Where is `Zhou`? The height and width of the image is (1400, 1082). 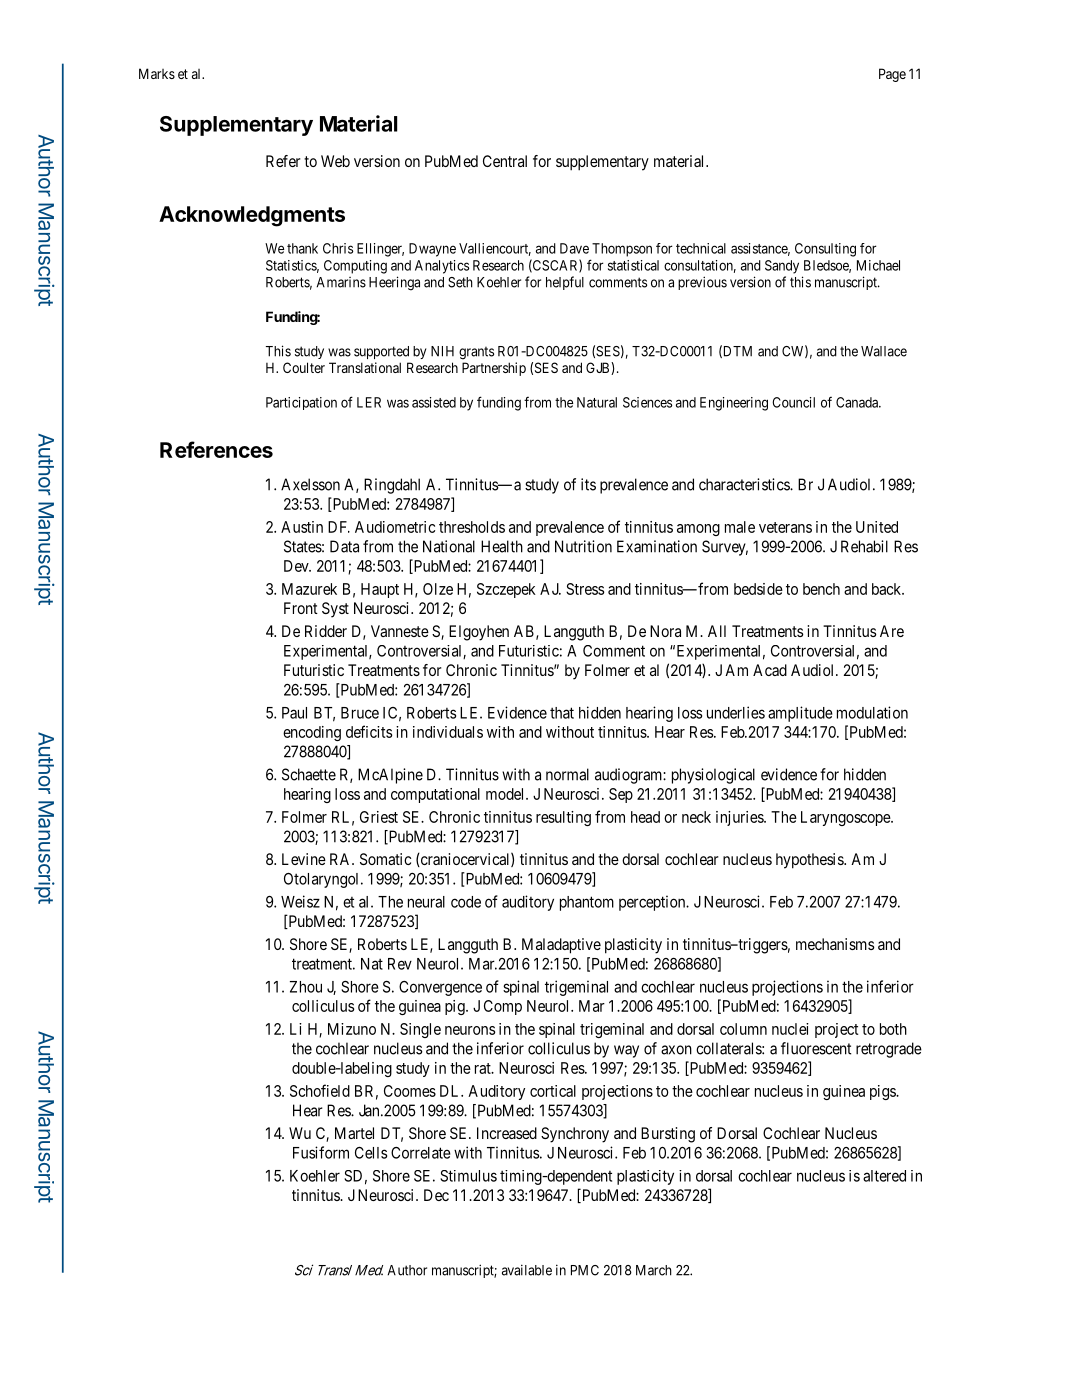
Zhou is located at coordinates (306, 987).
